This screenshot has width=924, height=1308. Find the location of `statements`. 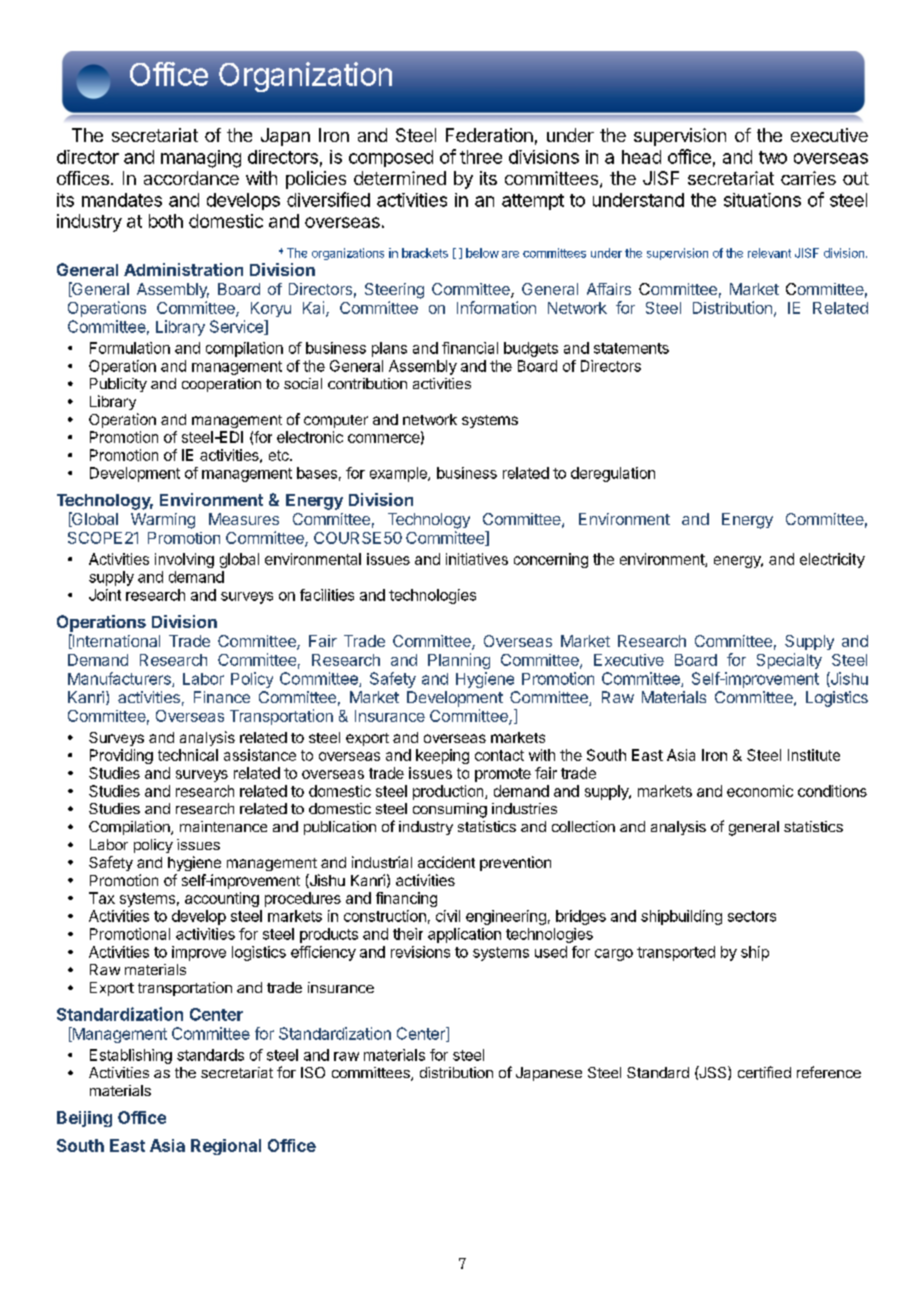

statements is located at coordinates (631, 348).
